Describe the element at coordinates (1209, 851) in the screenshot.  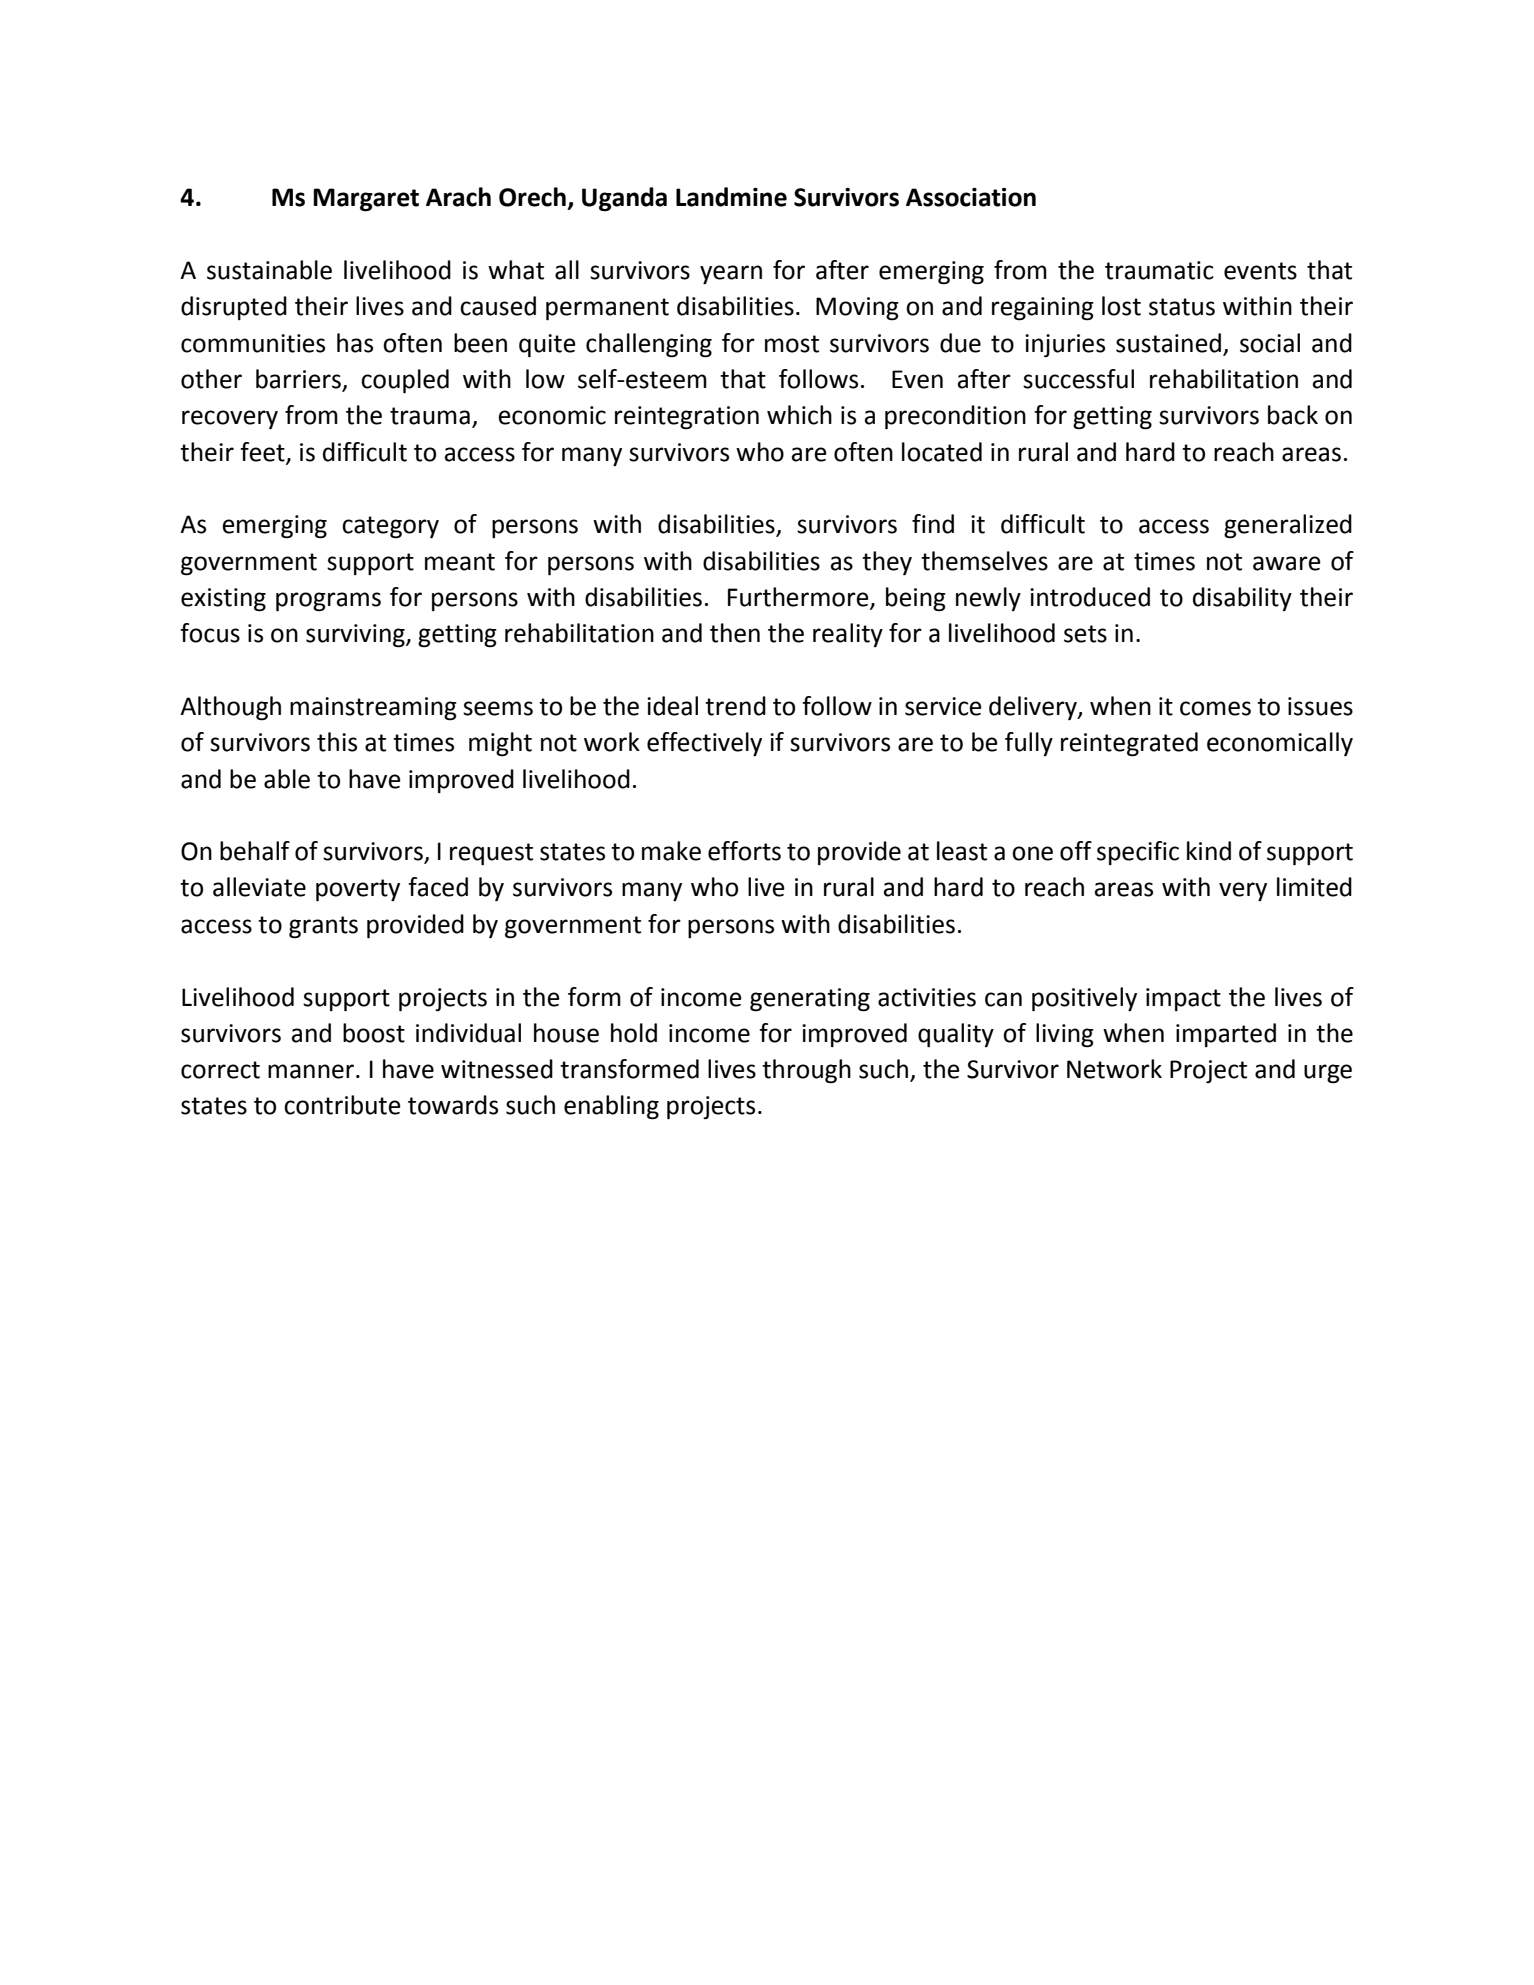
I see `kind` at that location.
